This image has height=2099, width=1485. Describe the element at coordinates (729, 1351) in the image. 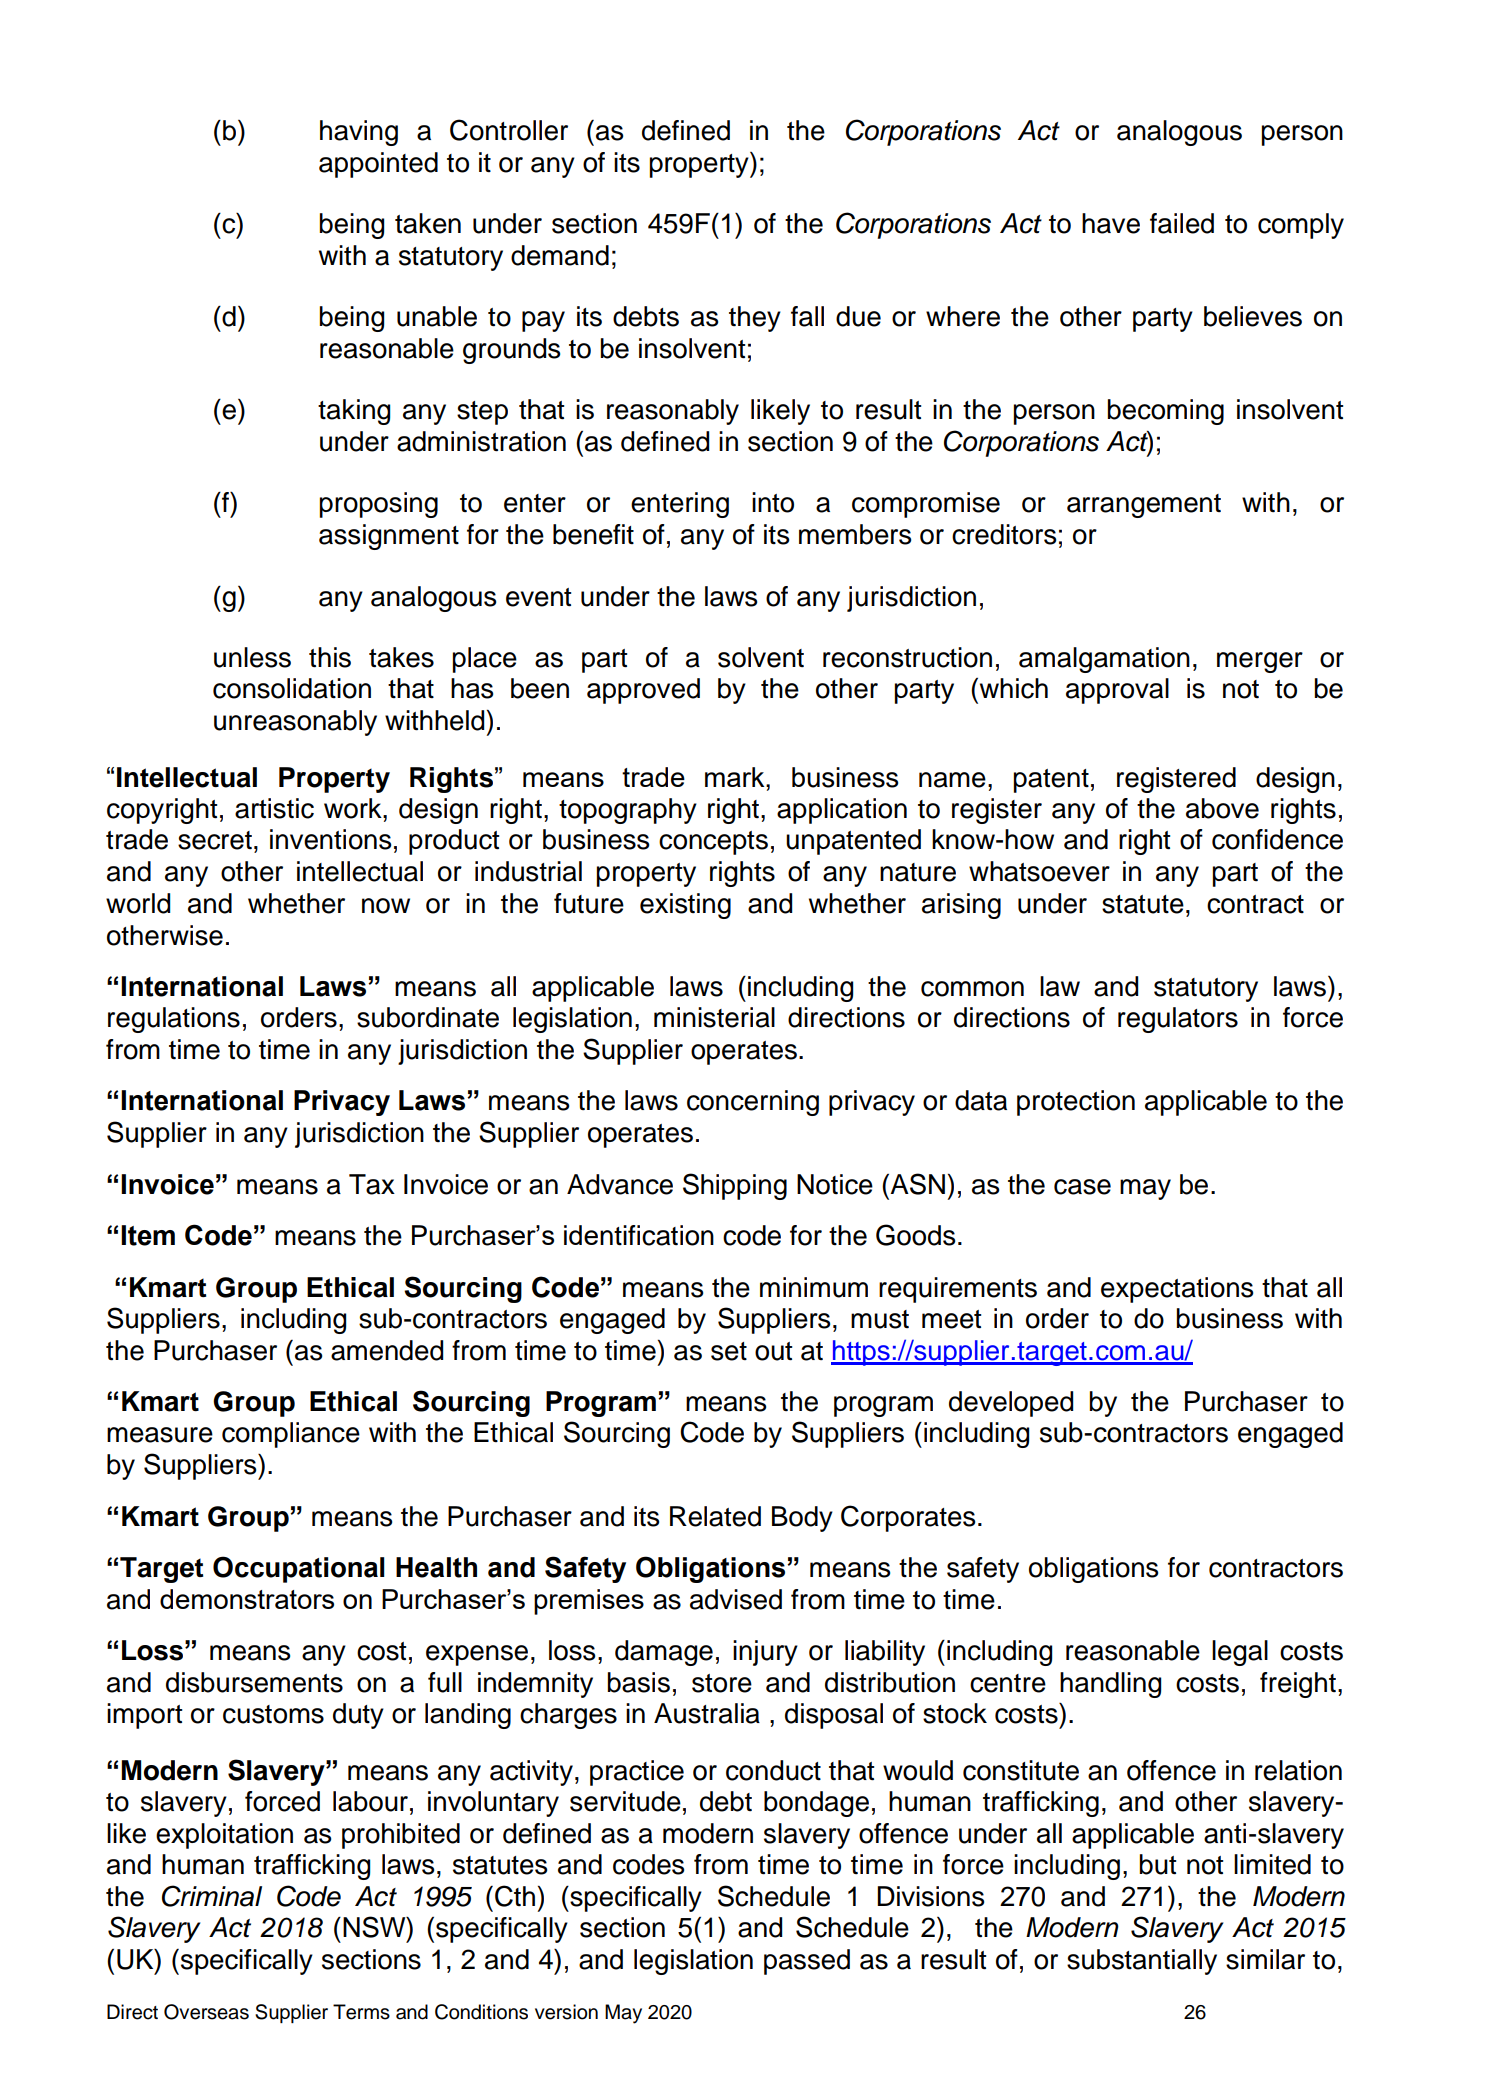

I see `set` at that location.
